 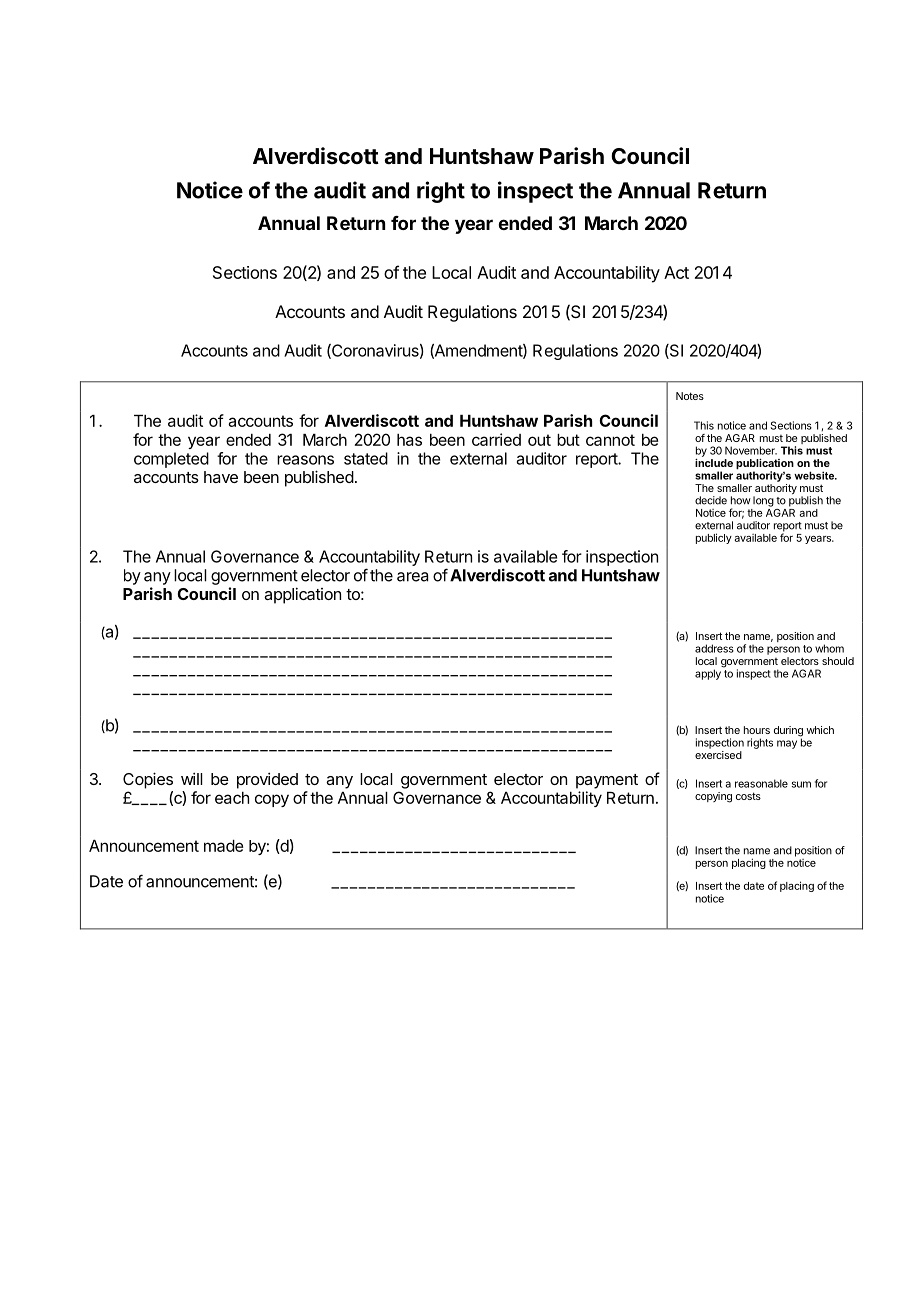 What do you see at coordinates (412, 577) in the screenshot?
I see `area` at bounding box center [412, 577].
